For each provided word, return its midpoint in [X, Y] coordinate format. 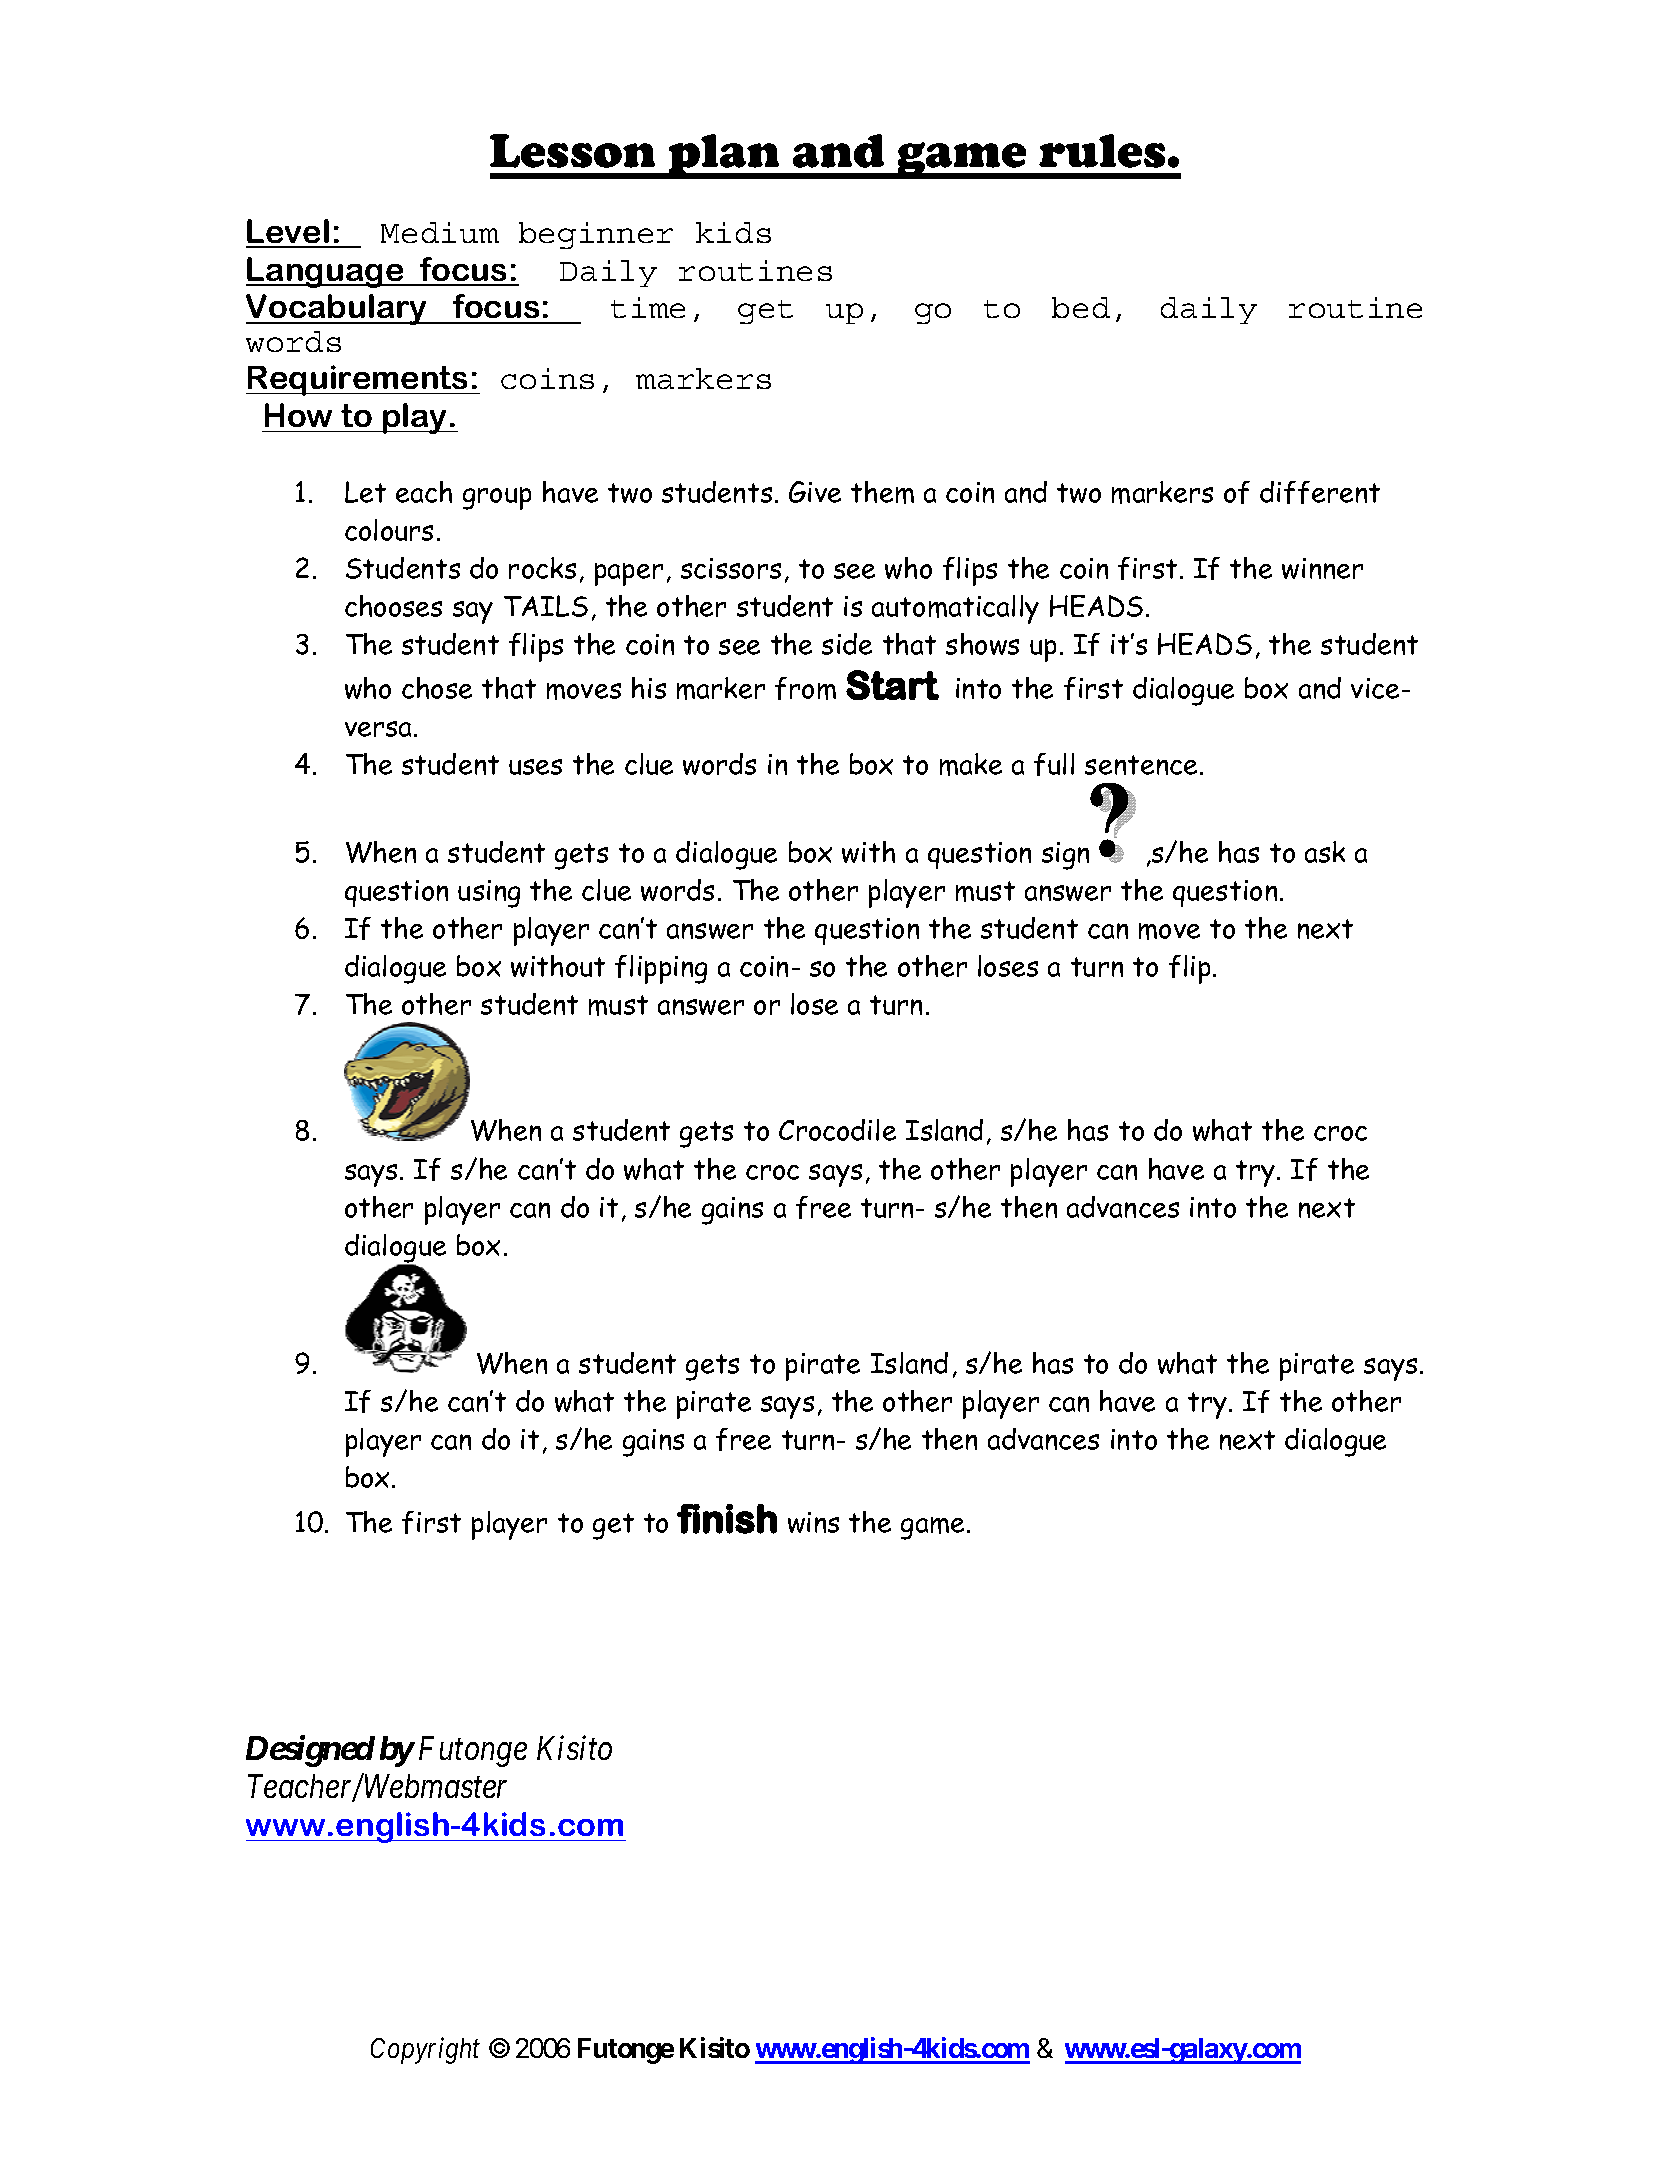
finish [727, 1519]
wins [813, 1522]
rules [1102, 151]
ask [1325, 852]
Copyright [425, 2050]
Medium [440, 232]
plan [724, 156]
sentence [1143, 765]
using [489, 894]
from [805, 688]
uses [535, 767]
